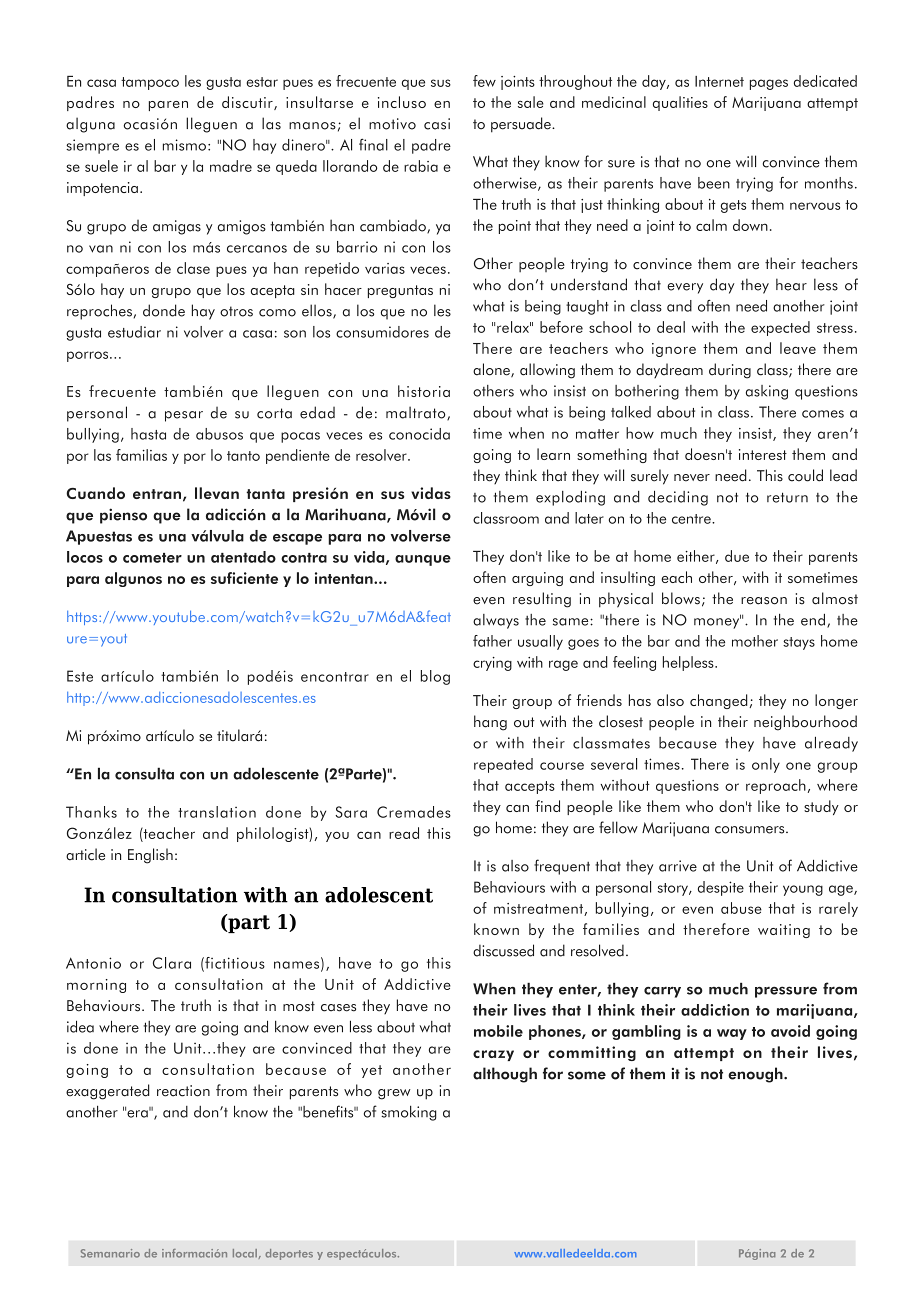 This document has height=1308, width=924. Describe the element at coordinates (721, 888) in the document. I see `despite` at that location.
